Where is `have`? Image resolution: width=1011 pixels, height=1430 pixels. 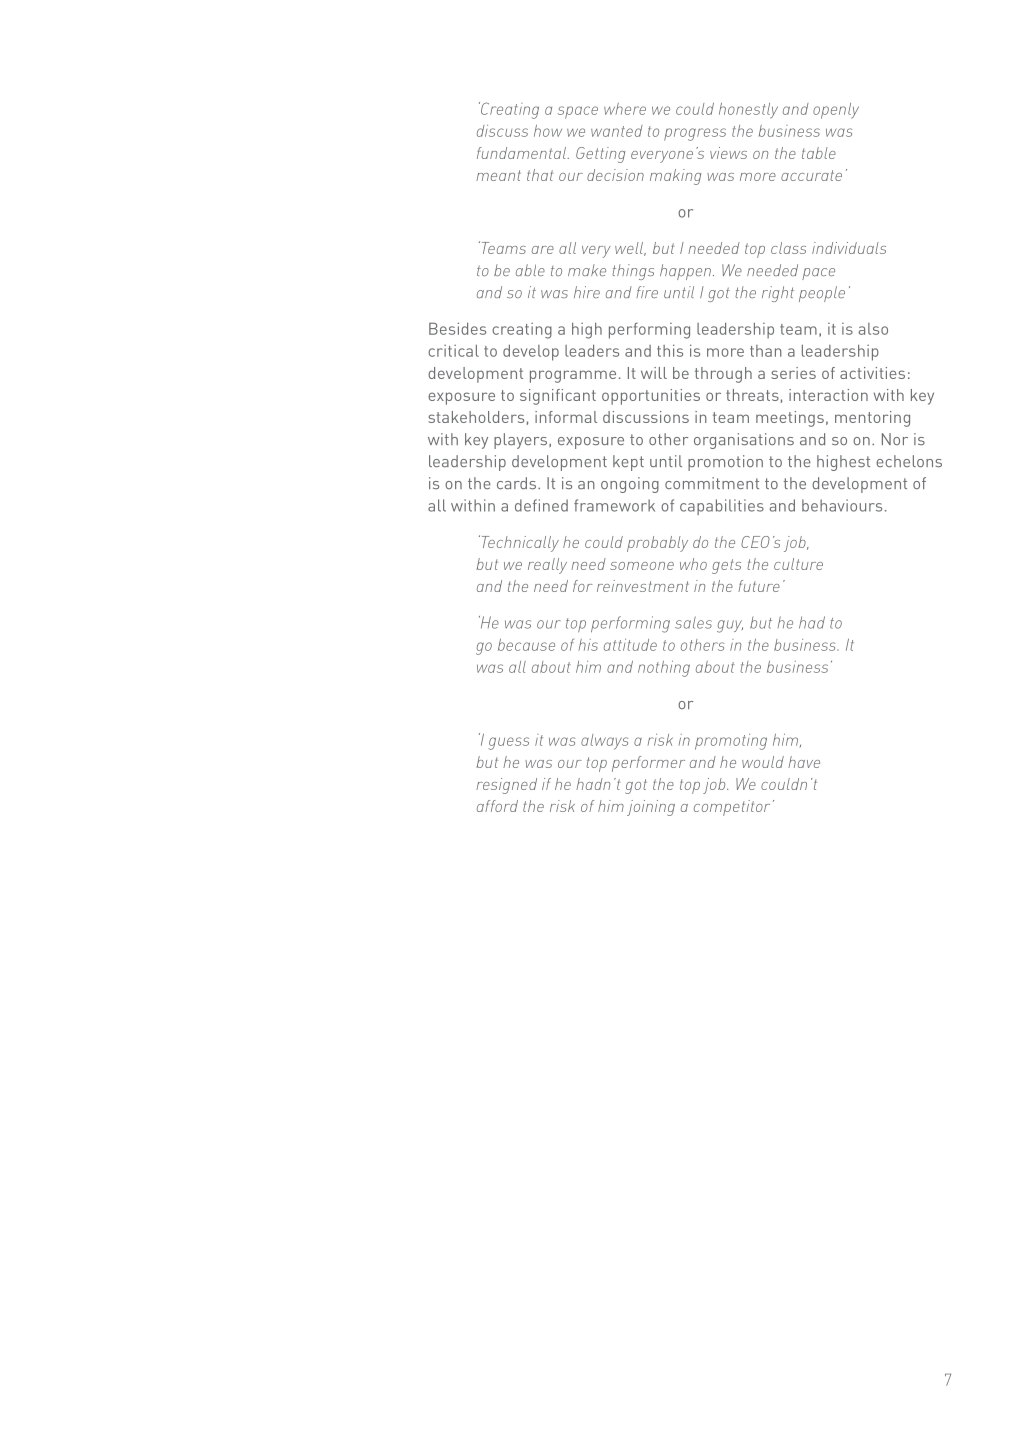
have is located at coordinates (804, 762).
